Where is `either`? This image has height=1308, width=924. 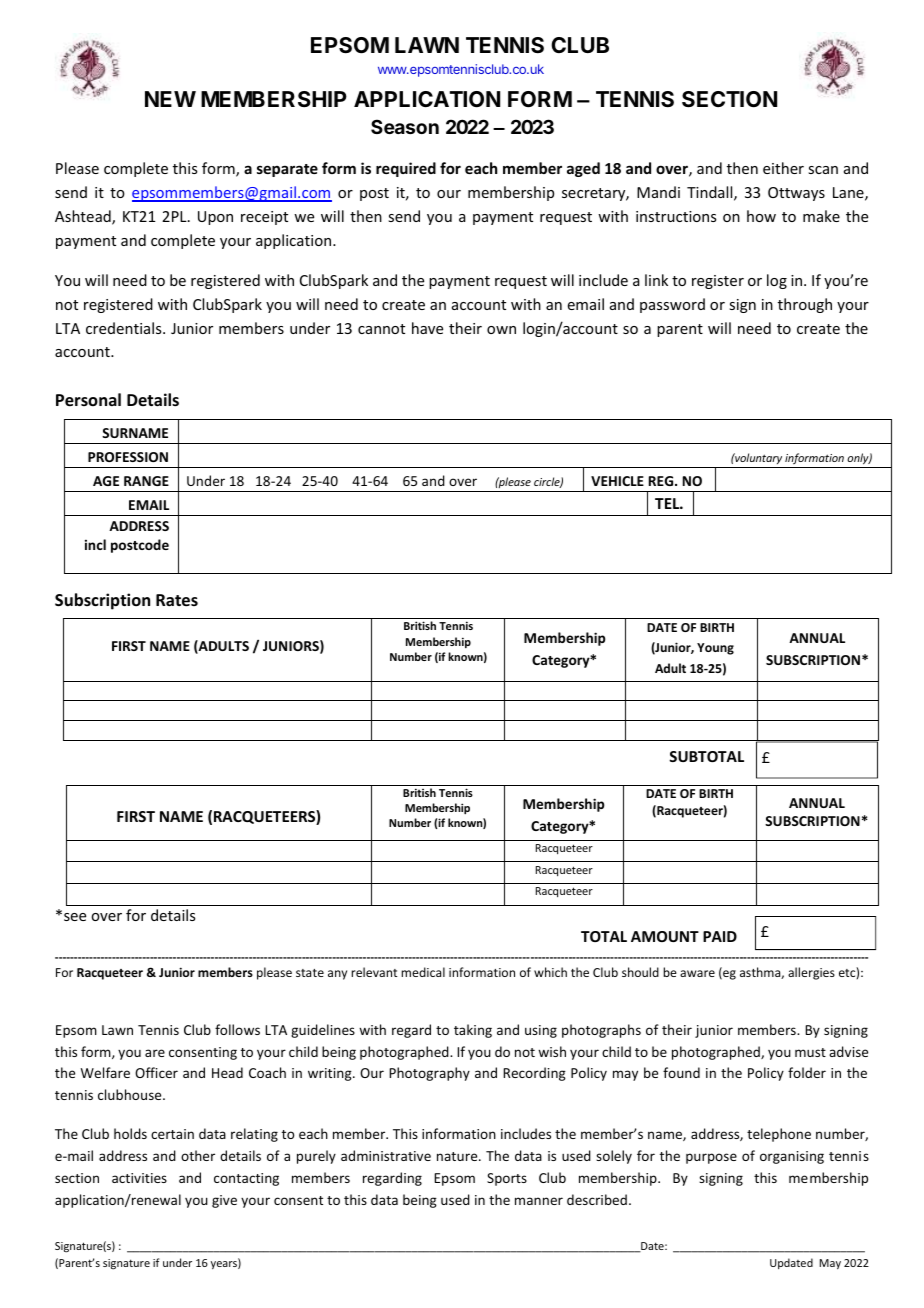 either is located at coordinates (783, 168).
